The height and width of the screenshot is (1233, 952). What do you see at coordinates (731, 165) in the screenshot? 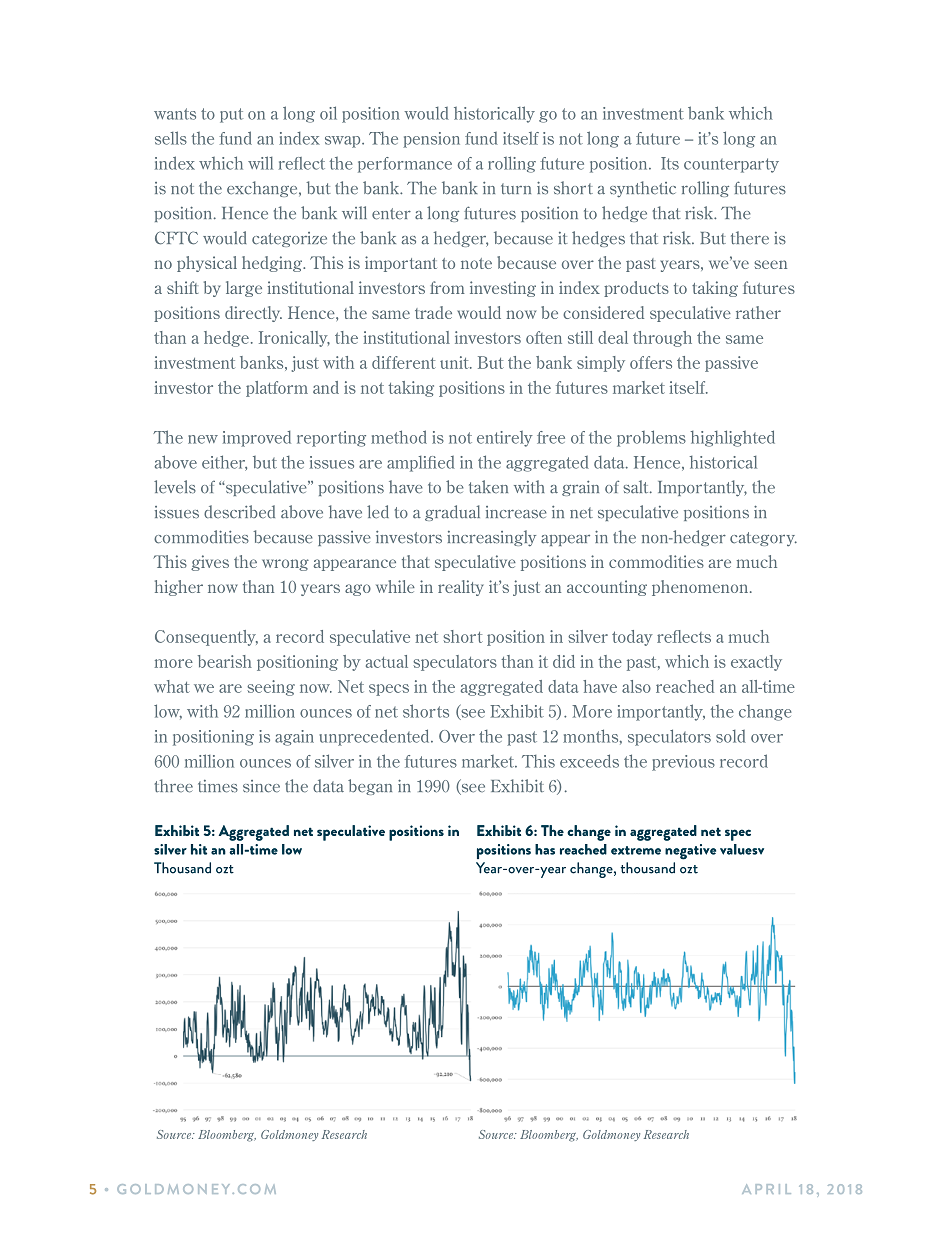
I see `counterparty` at bounding box center [731, 165].
